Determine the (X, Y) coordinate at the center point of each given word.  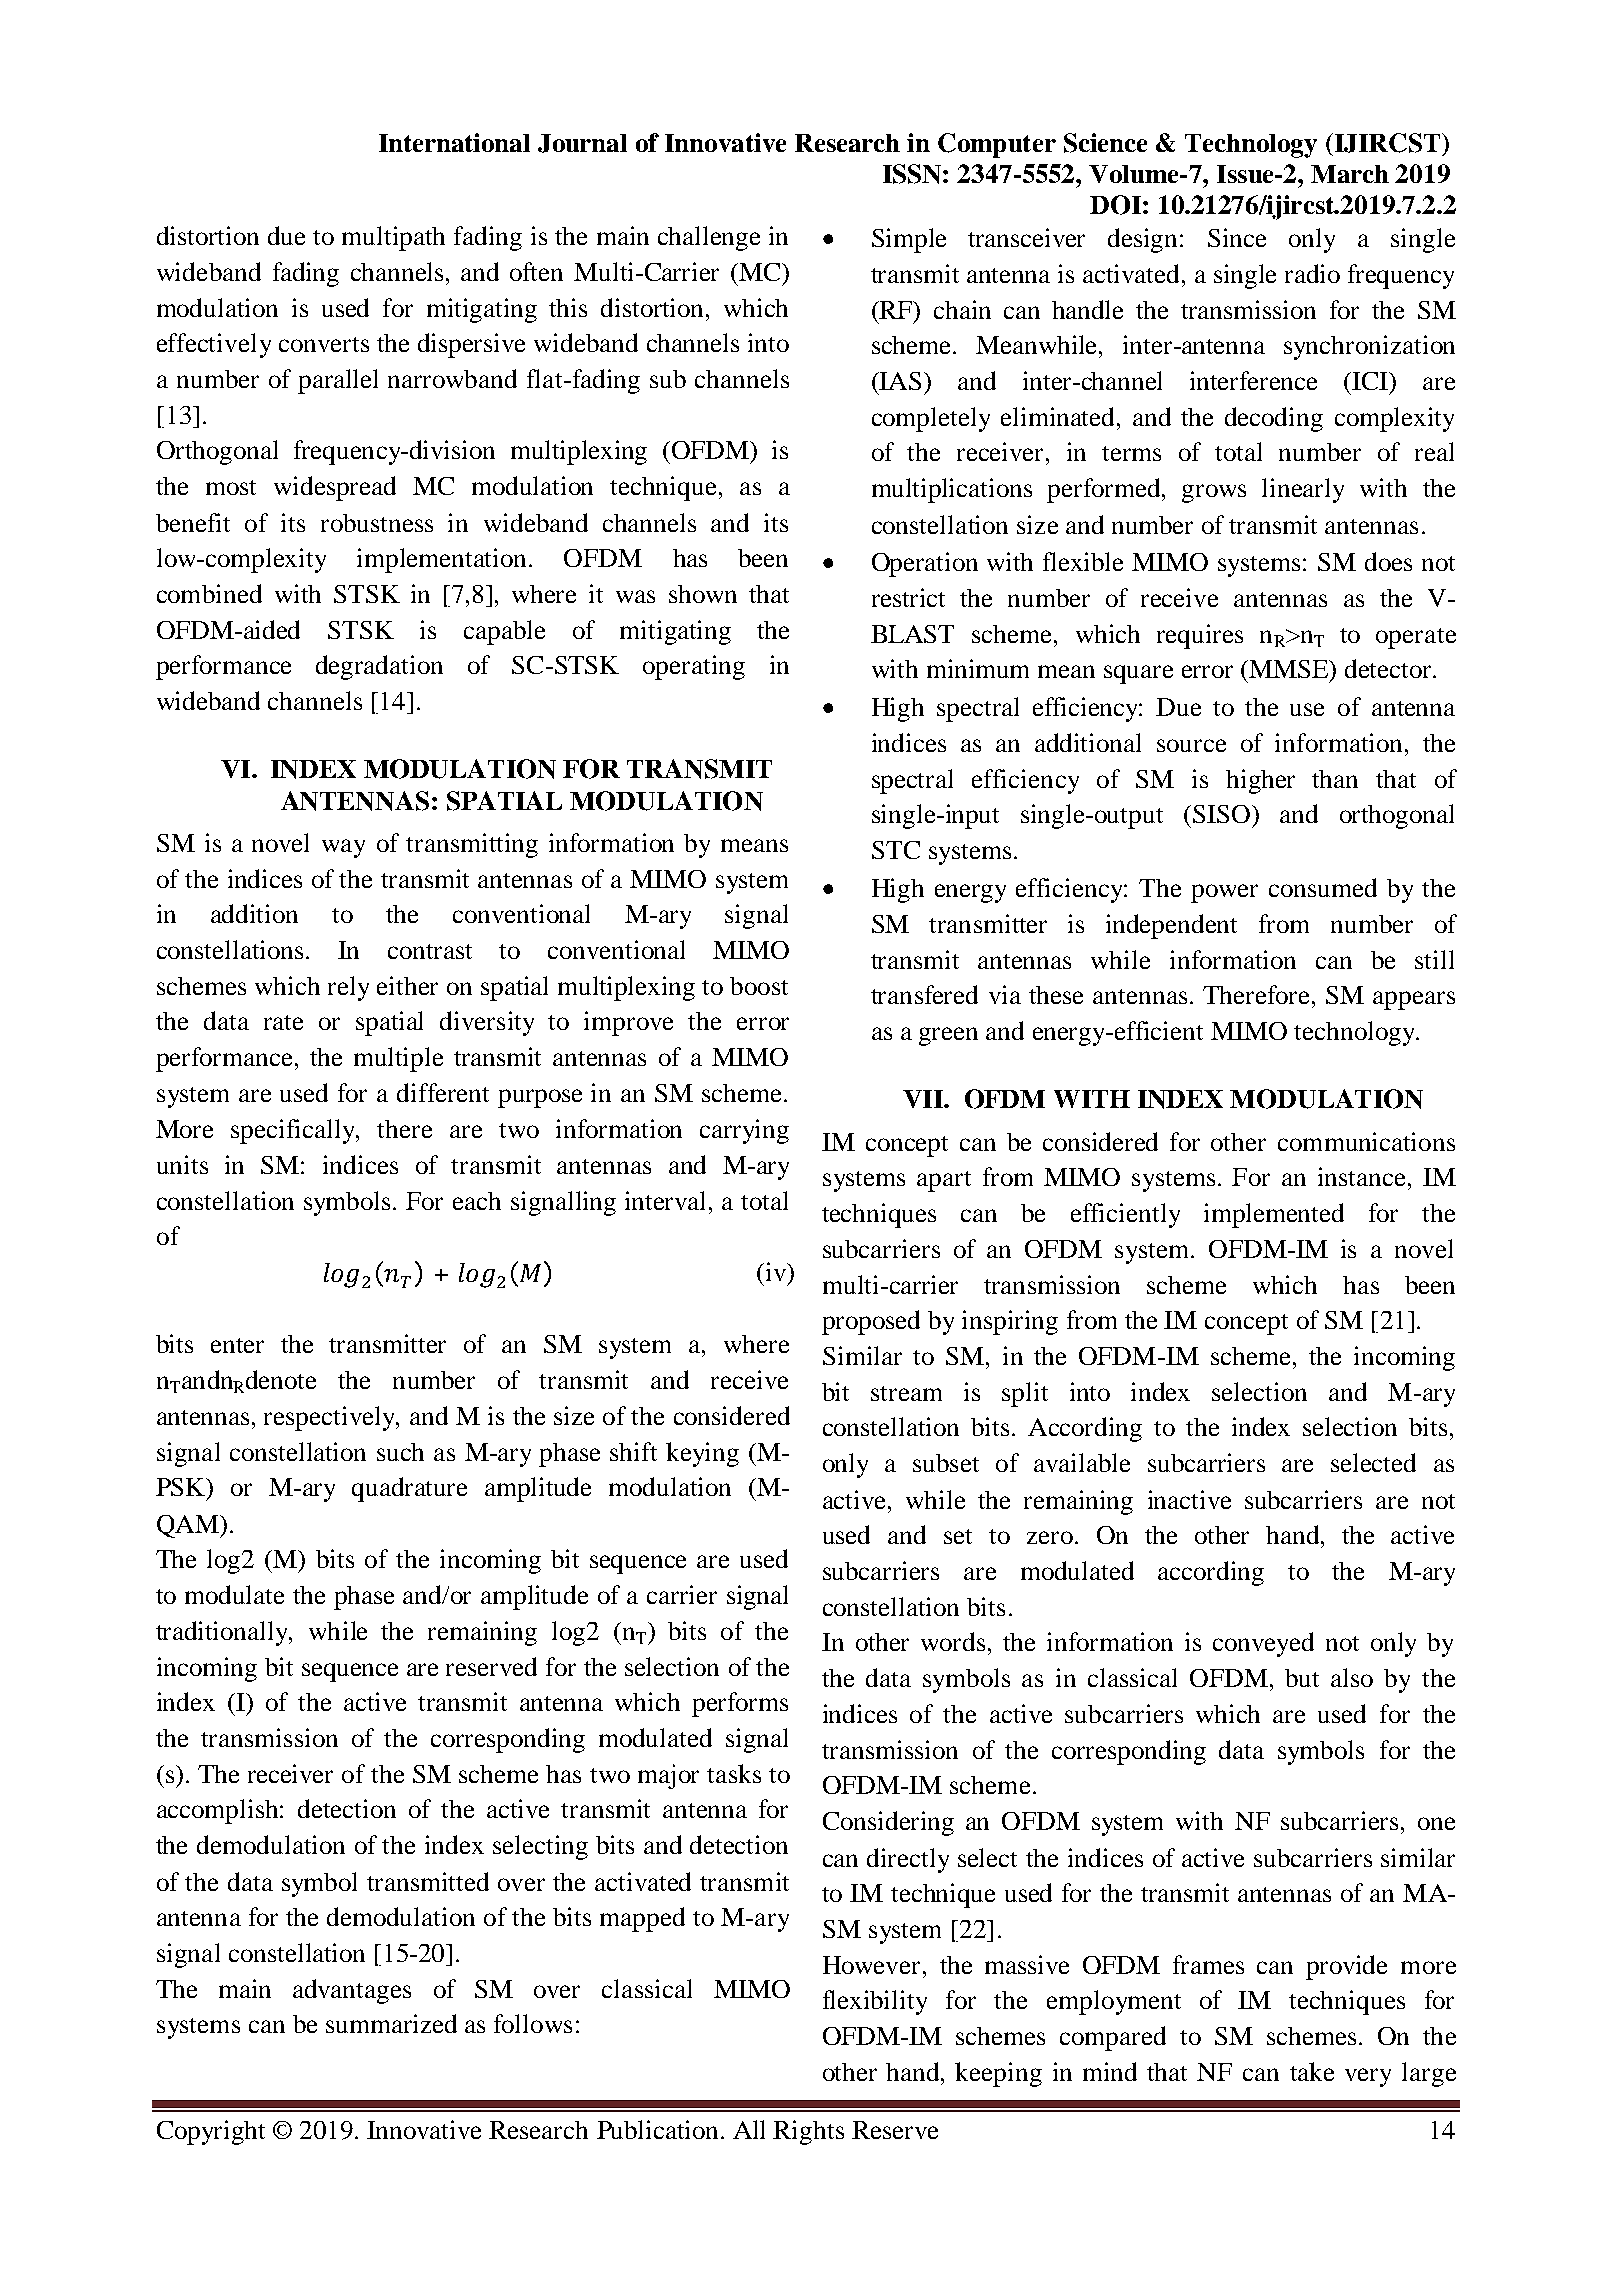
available (1082, 1462)
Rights (808, 2132)
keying (702, 1454)
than (1335, 779)
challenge (709, 238)
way (343, 848)
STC (896, 850)
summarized (391, 2023)
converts (324, 344)
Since (1237, 237)
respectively (330, 1418)
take (1312, 2071)
